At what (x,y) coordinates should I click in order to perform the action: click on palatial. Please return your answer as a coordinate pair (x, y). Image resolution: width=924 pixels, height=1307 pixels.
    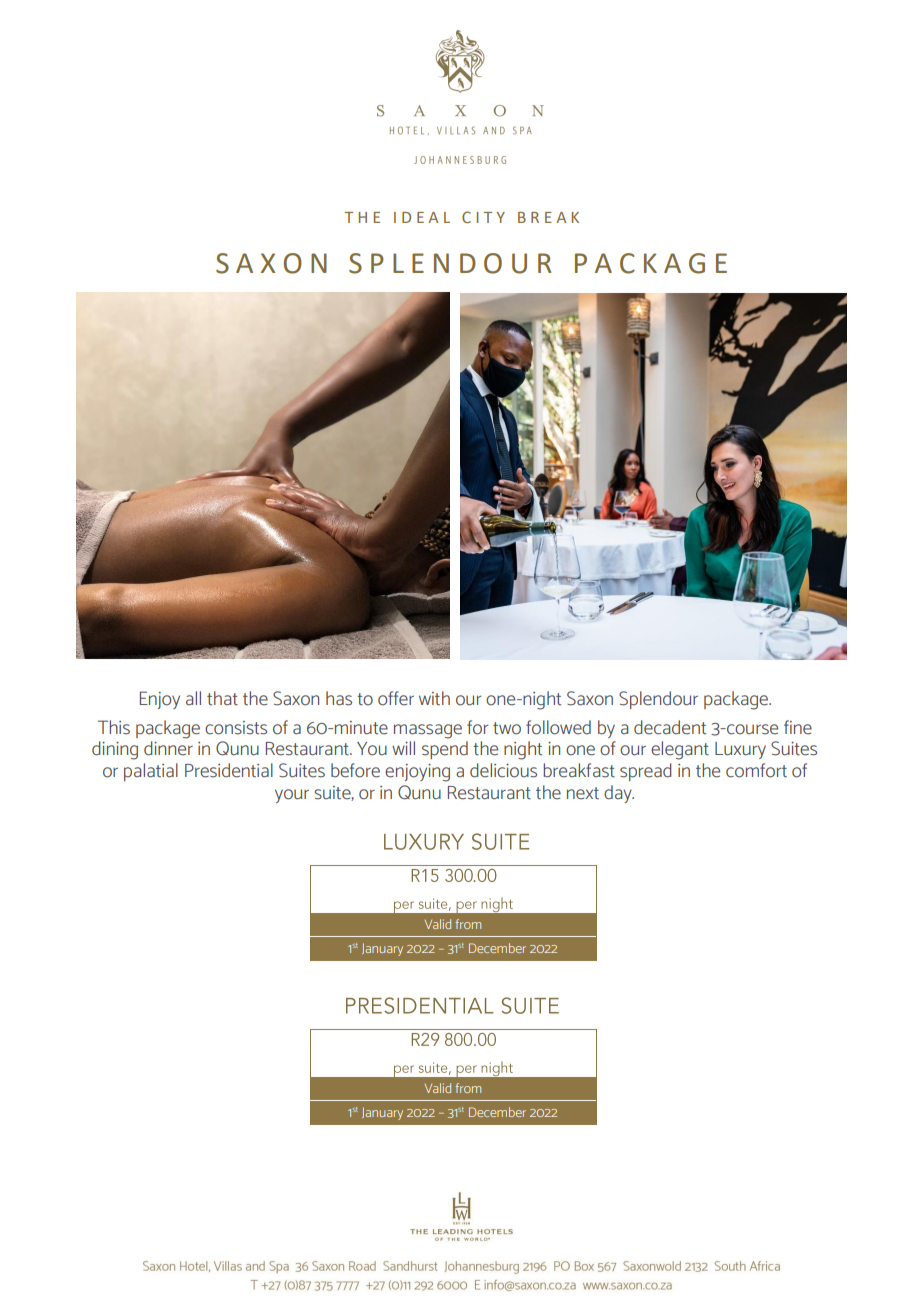
    Looking at the image, I should click on (151, 772).
